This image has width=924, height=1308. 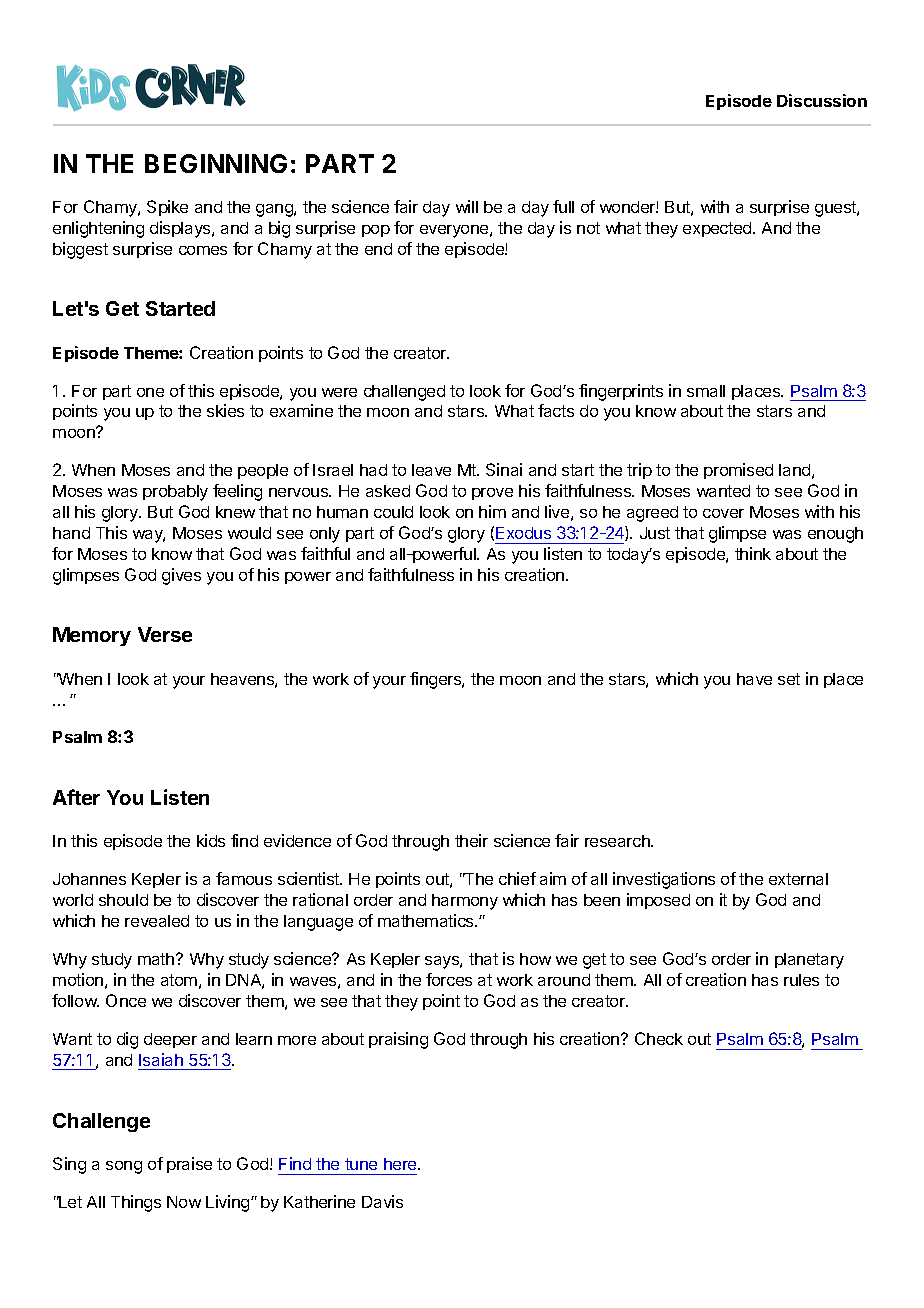 What do you see at coordinates (467, 206) in the image?
I see `will` at bounding box center [467, 206].
